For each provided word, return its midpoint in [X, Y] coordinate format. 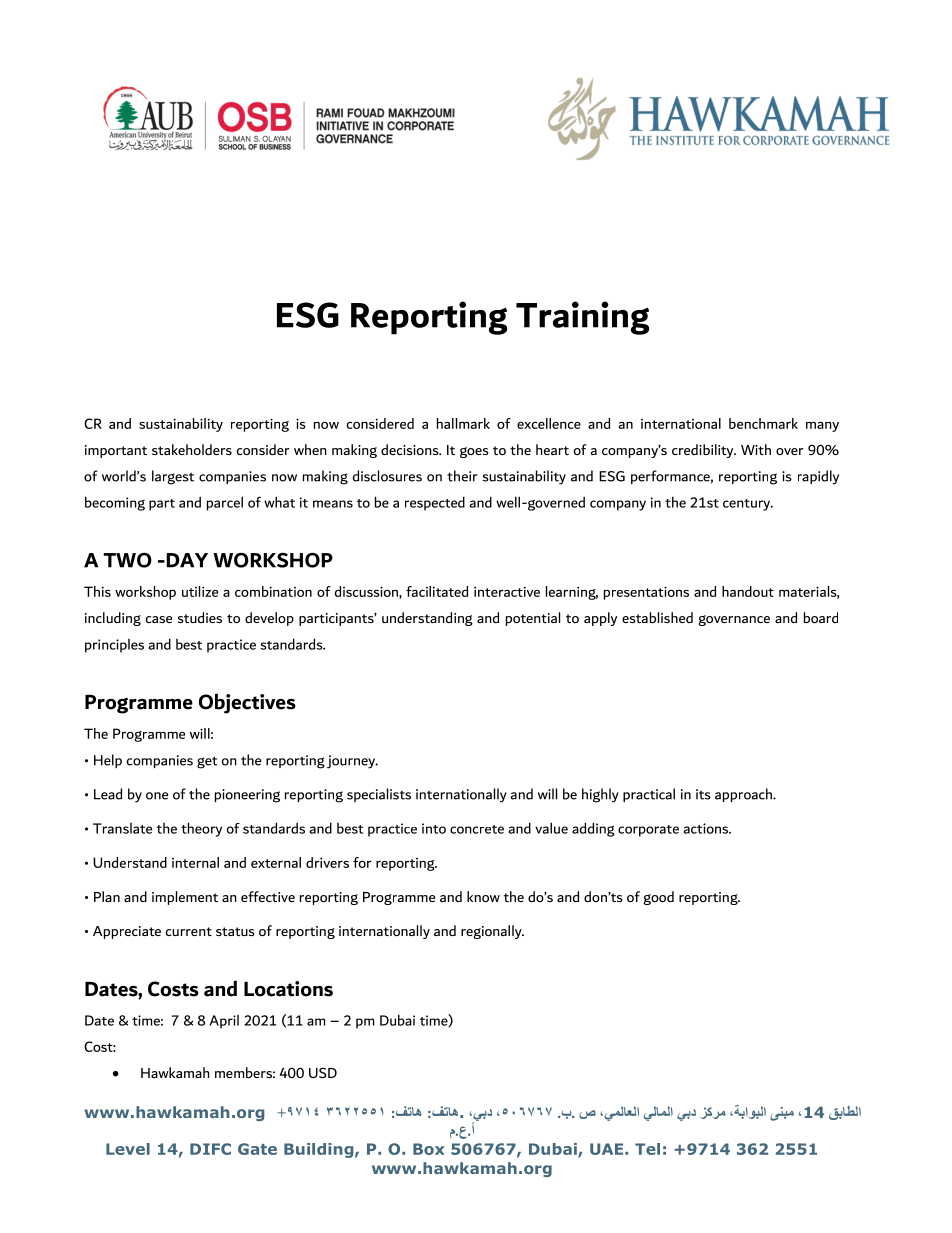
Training [582, 318]
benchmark [763, 423]
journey [352, 762]
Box [428, 1149]
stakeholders [192, 449]
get [207, 762]
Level [128, 1149]
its [703, 794]
